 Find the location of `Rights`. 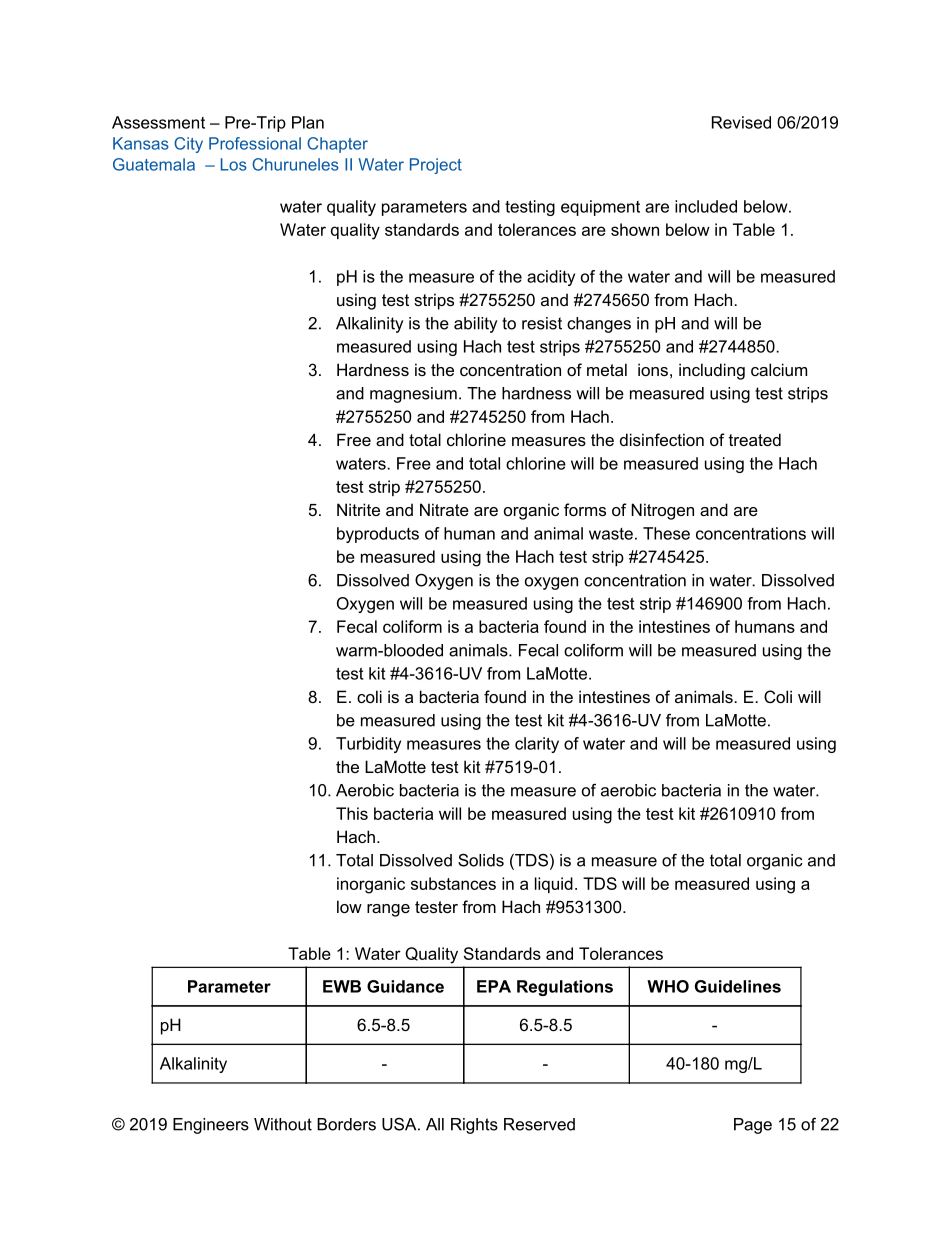

Rights is located at coordinates (474, 1126).
